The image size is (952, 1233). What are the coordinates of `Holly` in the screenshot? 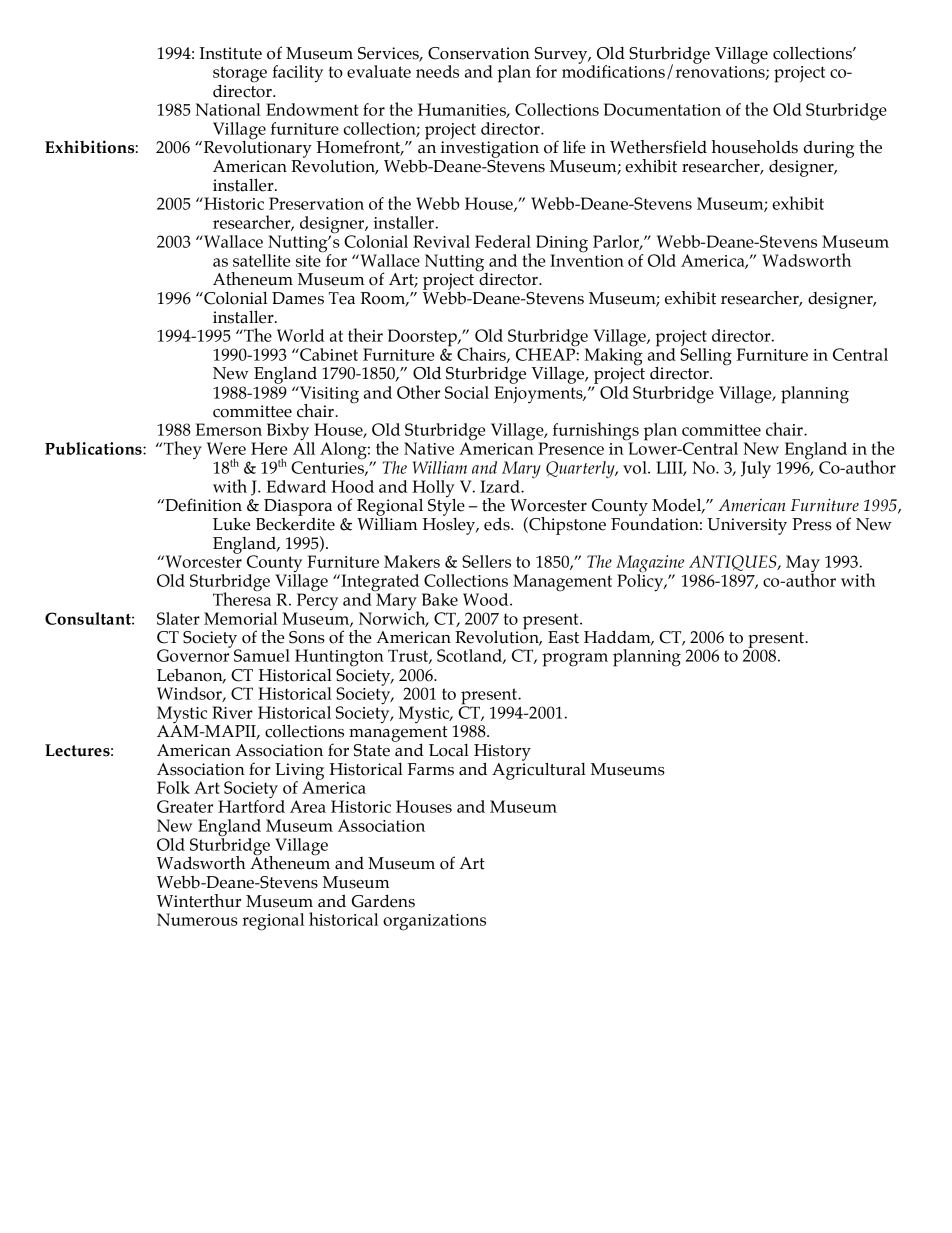 It's located at (433, 490).
